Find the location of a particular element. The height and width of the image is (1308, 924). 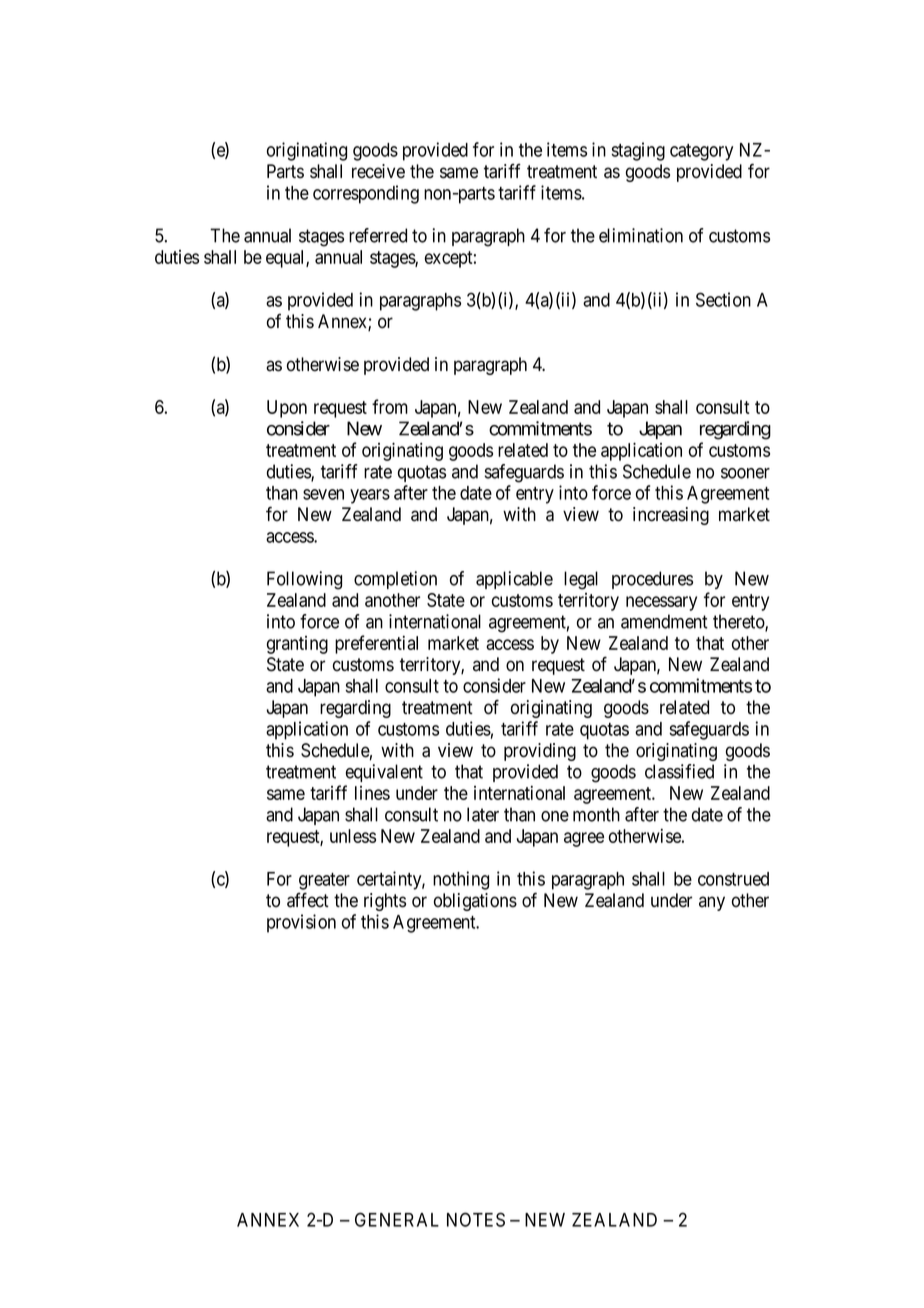

corresponding is located at coordinates (366, 194).
